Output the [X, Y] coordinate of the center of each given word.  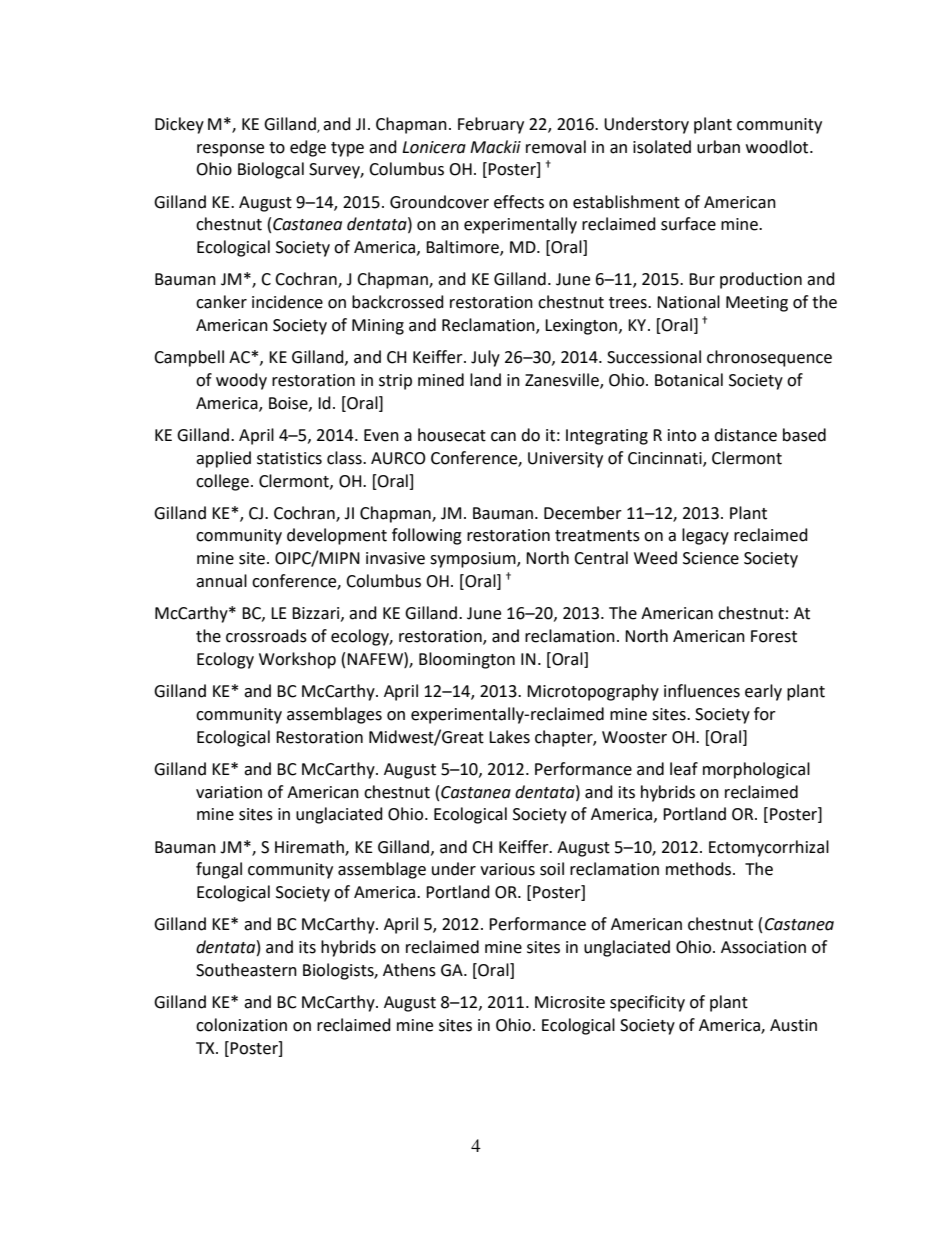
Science [711, 558]
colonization [241, 1025]
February [491, 125]
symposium [474, 560]
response [230, 150]
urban [718, 147]
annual [221, 581]
